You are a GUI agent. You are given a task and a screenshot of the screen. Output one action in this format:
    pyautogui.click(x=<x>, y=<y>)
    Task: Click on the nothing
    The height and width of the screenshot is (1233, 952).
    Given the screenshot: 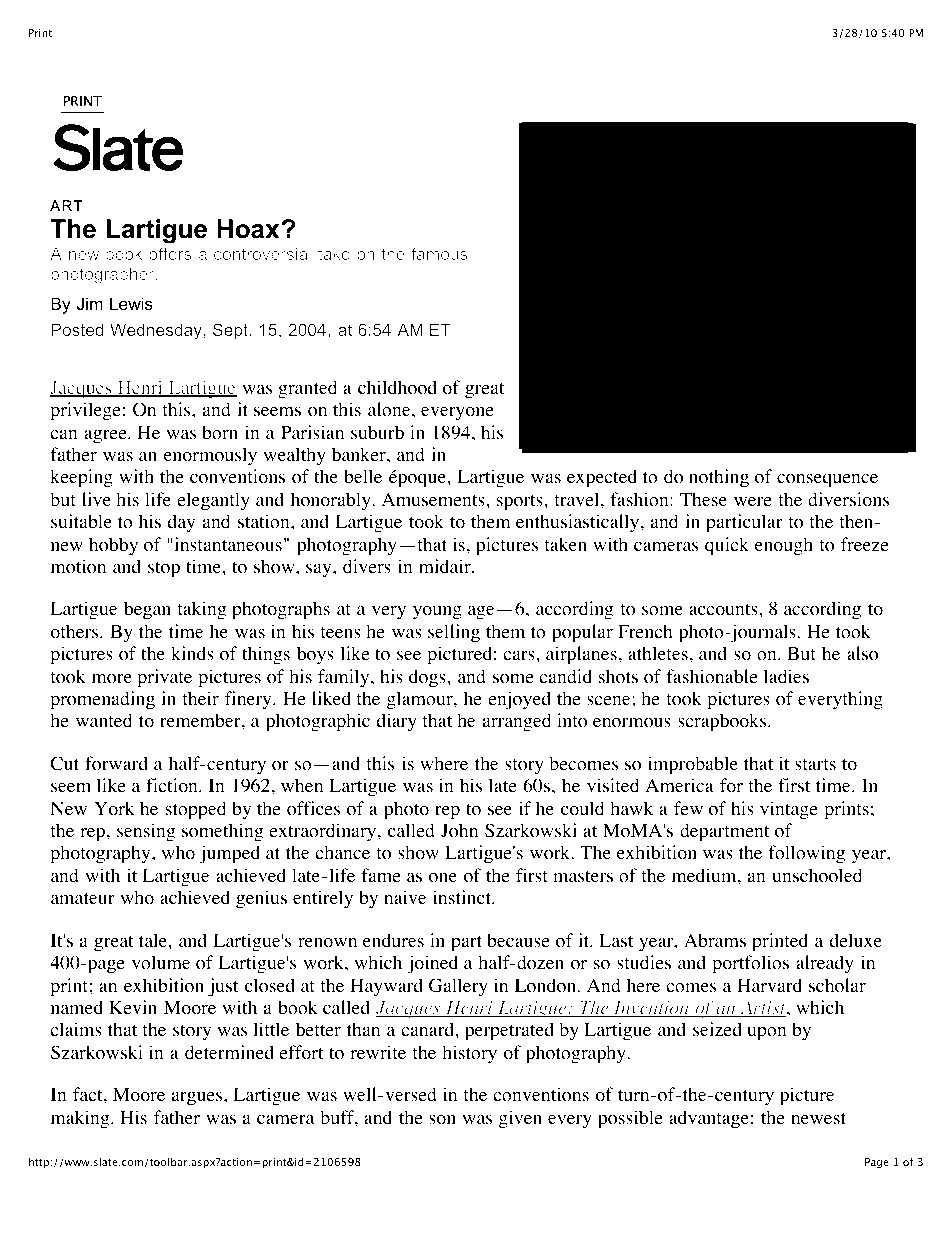 What is the action you would take?
    pyautogui.click(x=719, y=478)
